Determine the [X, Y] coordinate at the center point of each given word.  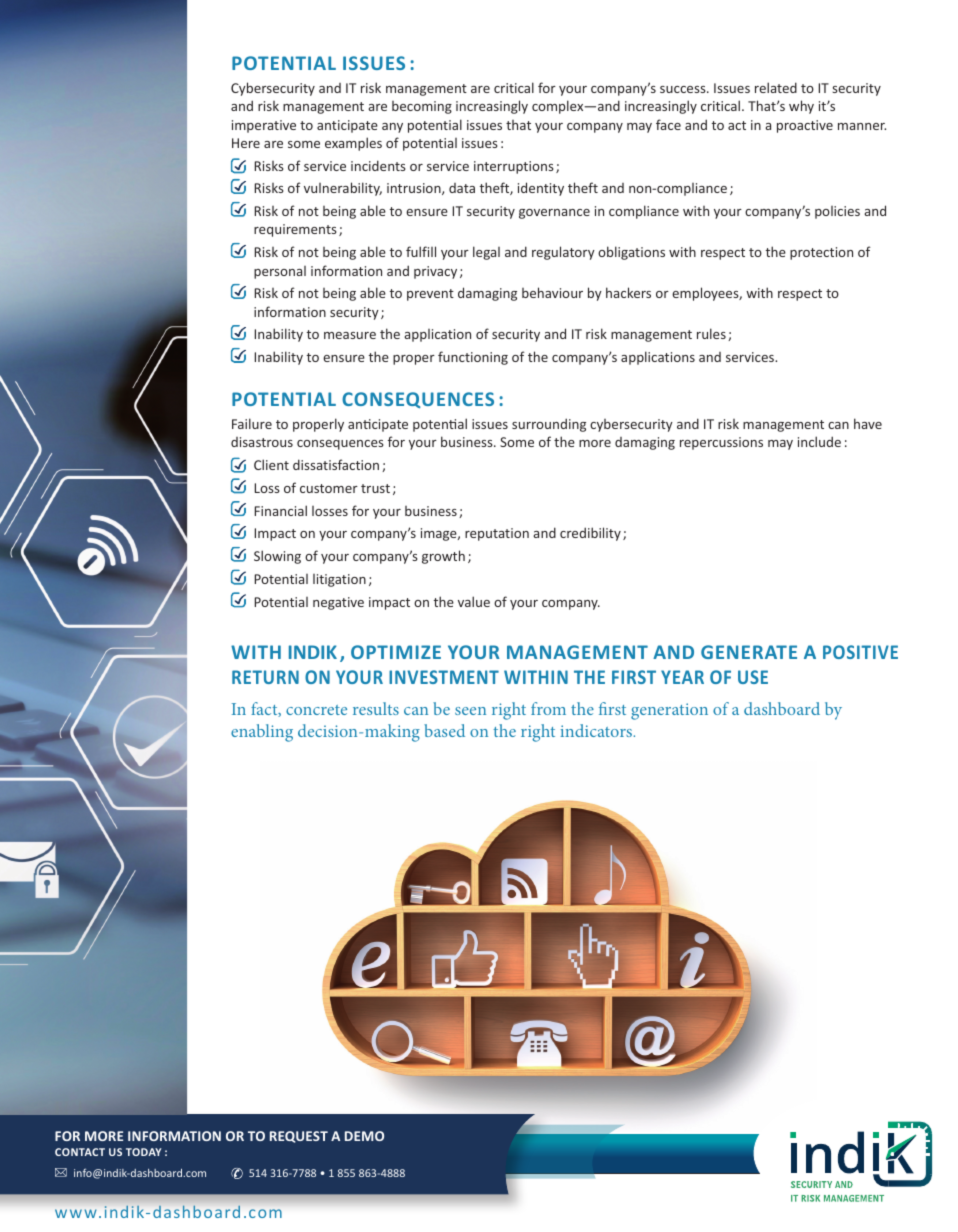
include [819, 441]
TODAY [144, 1152]
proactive [805, 126]
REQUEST [299, 1137]
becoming [422, 107]
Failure [252, 423]
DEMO [364, 1136]
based [444, 730]
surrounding [549, 425]
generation [669, 711]
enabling [262, 733]
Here [246, 143]
